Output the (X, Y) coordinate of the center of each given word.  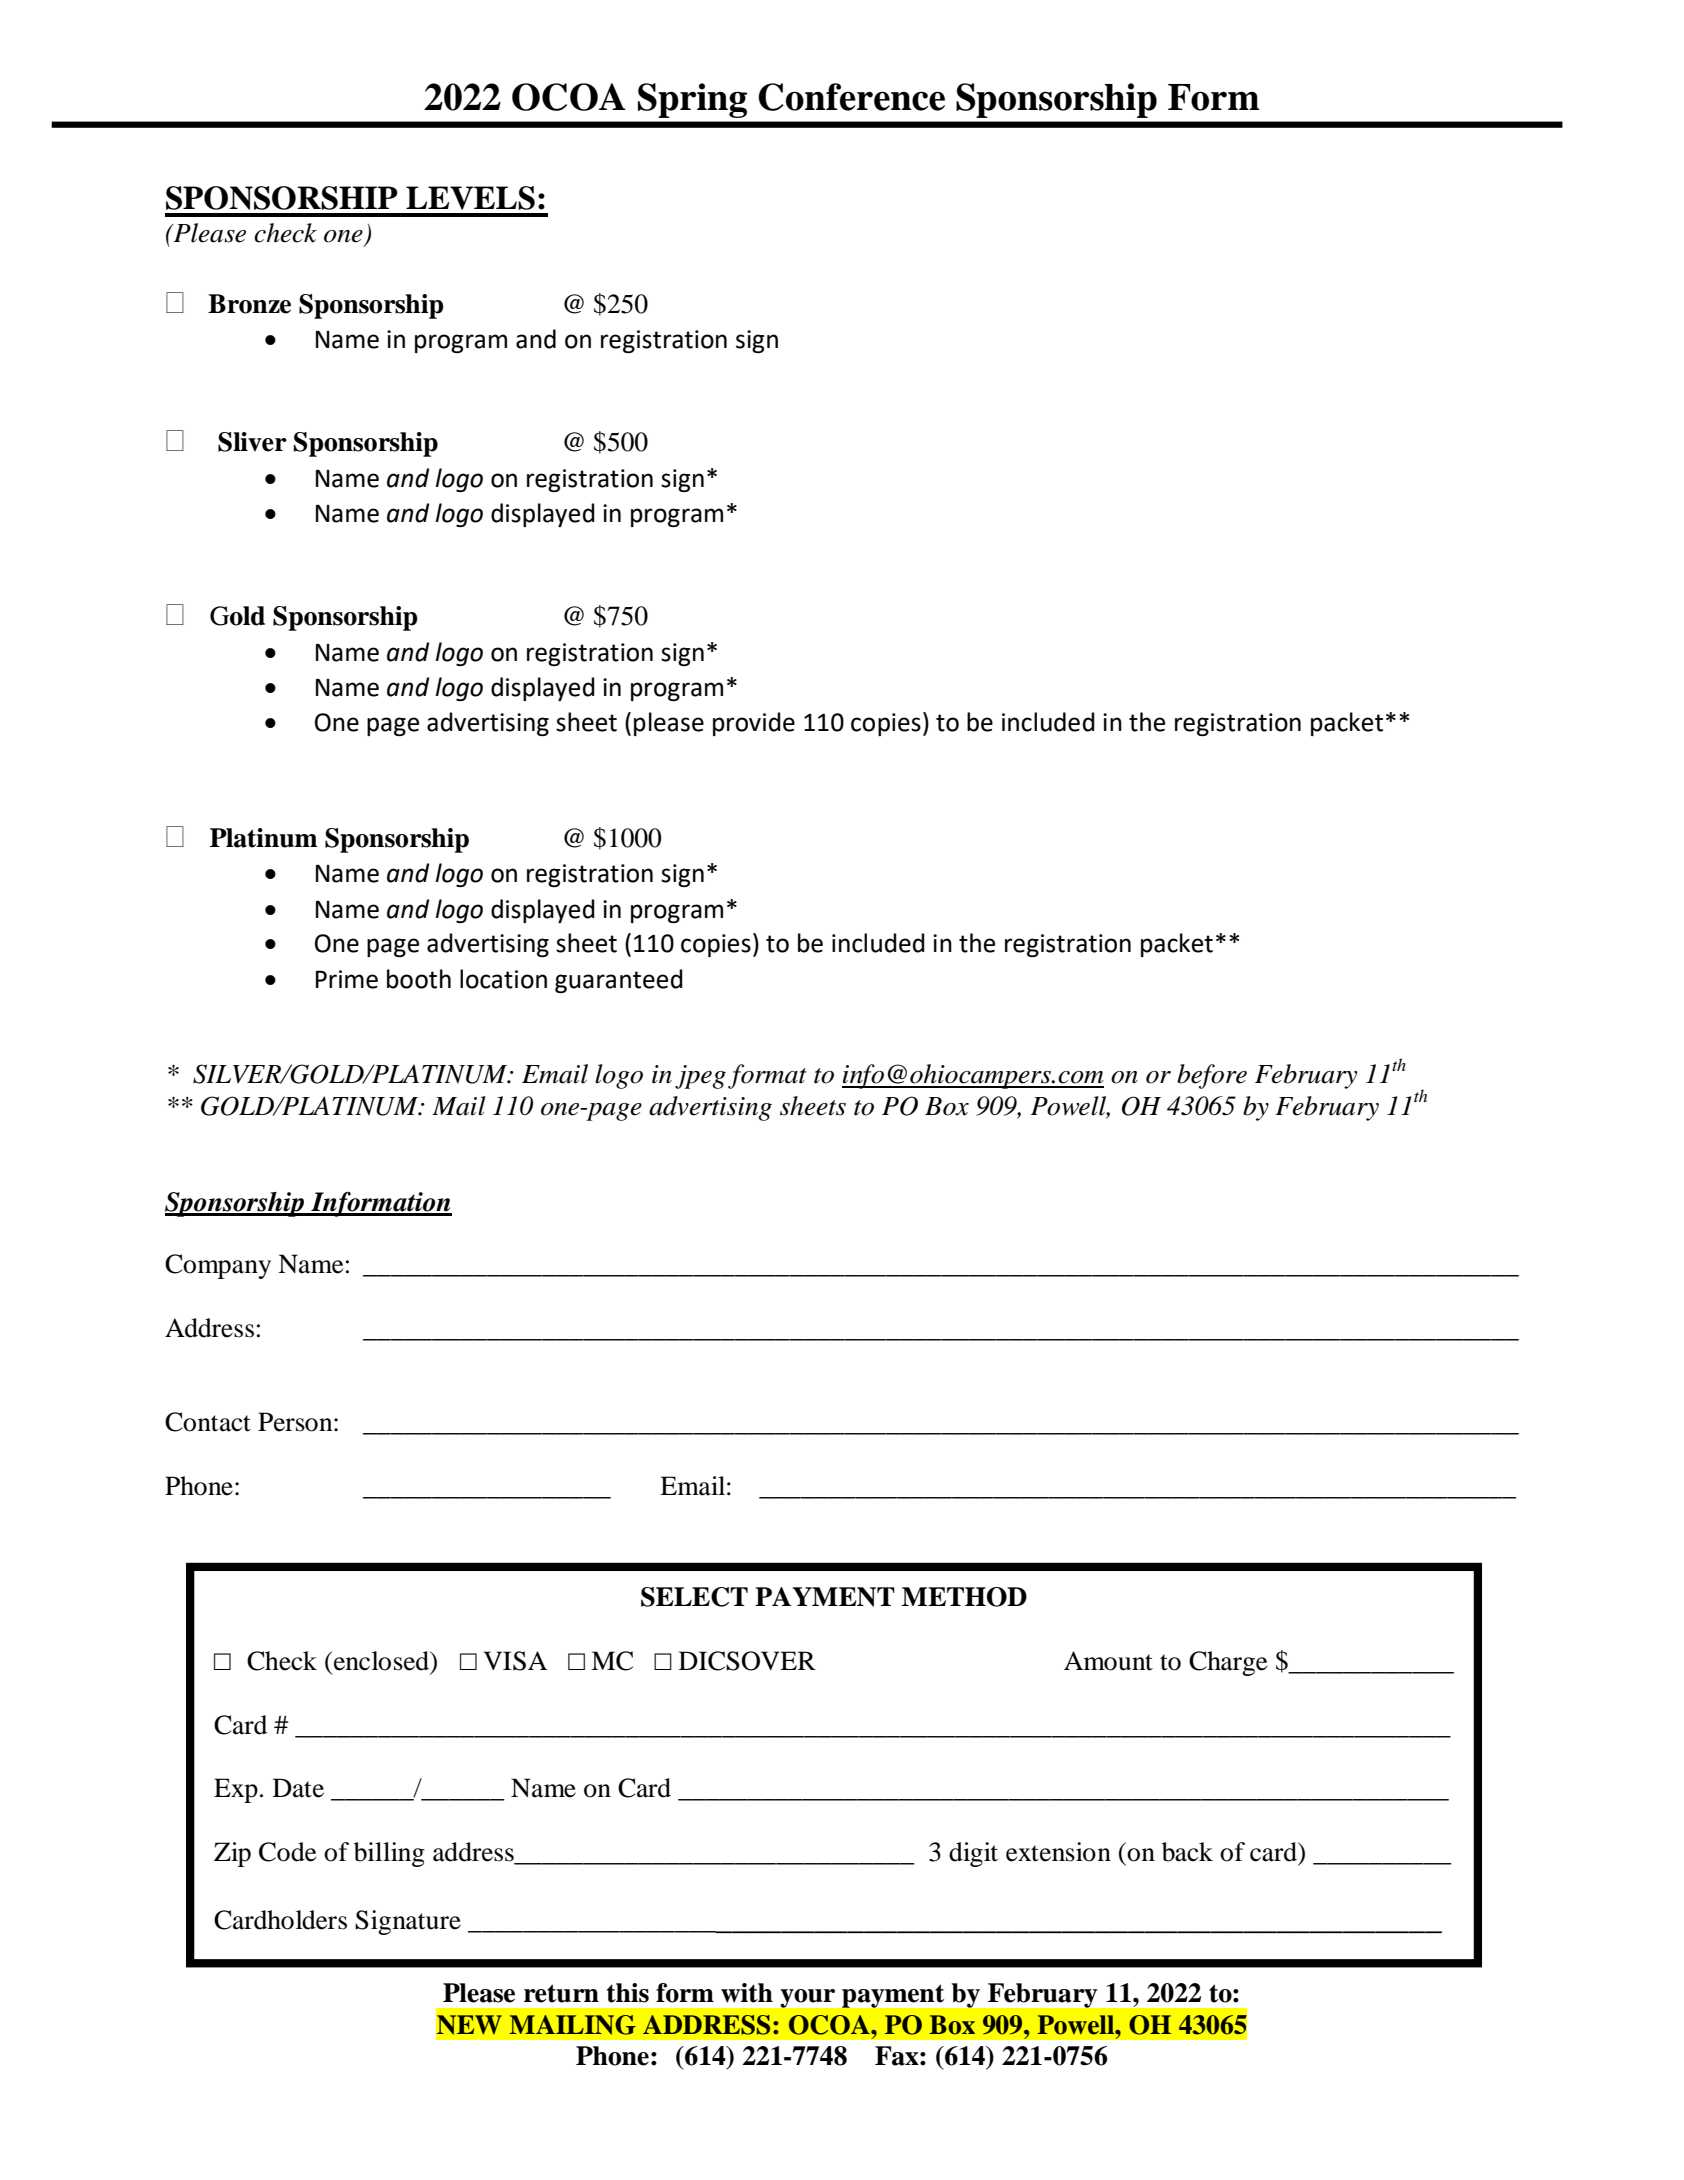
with (747, 1993)
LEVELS (470, 198)
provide (754, 724)
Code (287, 1852)
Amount (1108, 1661)
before (1212, 1076)
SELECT (694, 1597)
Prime (347, 979)
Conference (851, 97)
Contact (208, 1422)
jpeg (700, 1077)
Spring (692, 100)
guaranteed (619, 981)
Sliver (252, 442)
